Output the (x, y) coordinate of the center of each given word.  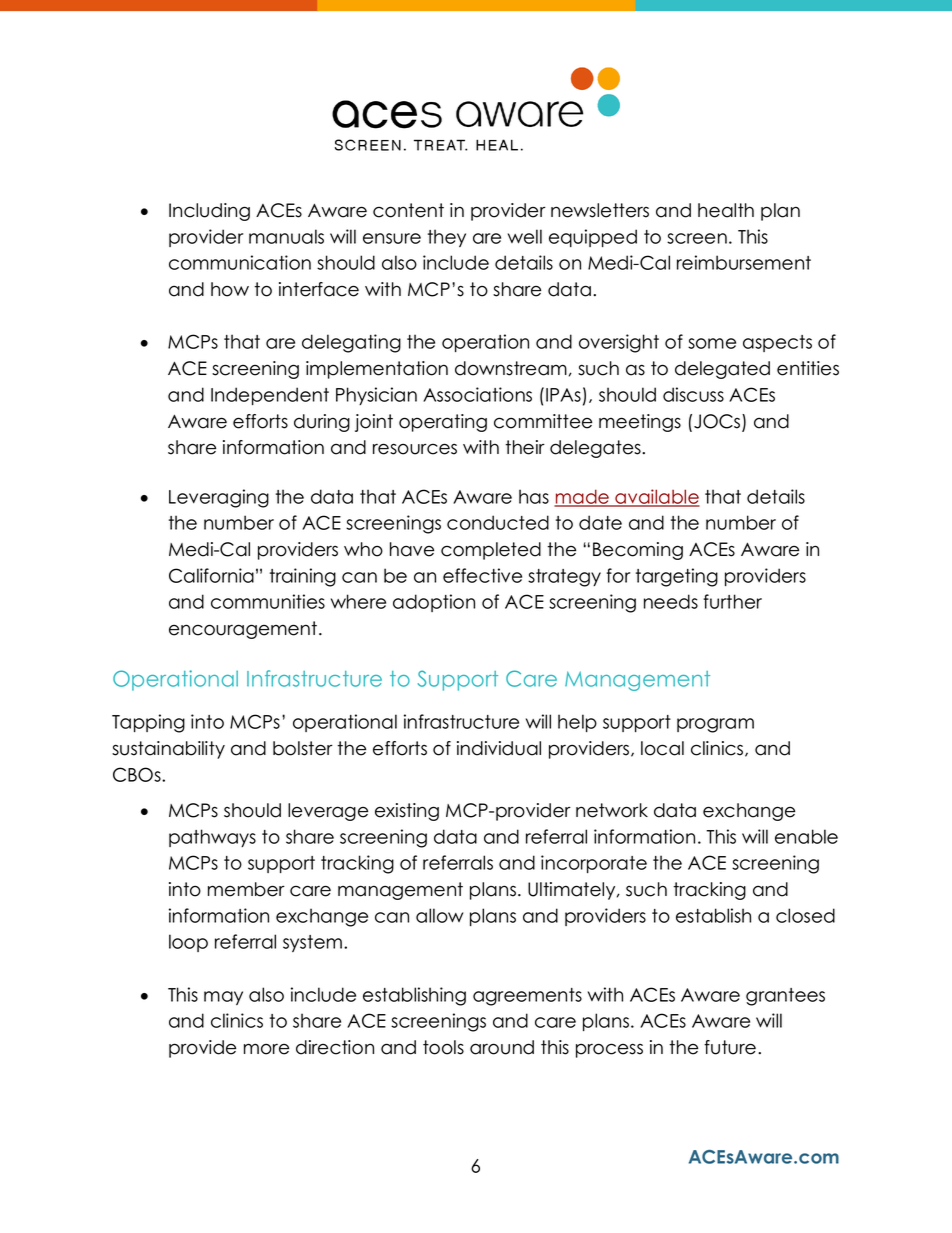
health (726, 210)
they (447, 238)
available (656, 497)
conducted (498, 522)
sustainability (168, 750)
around (502, 1047)
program (715, 725)
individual (499, 748)
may (223, 998)
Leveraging (219, 498)
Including (209, 212)
